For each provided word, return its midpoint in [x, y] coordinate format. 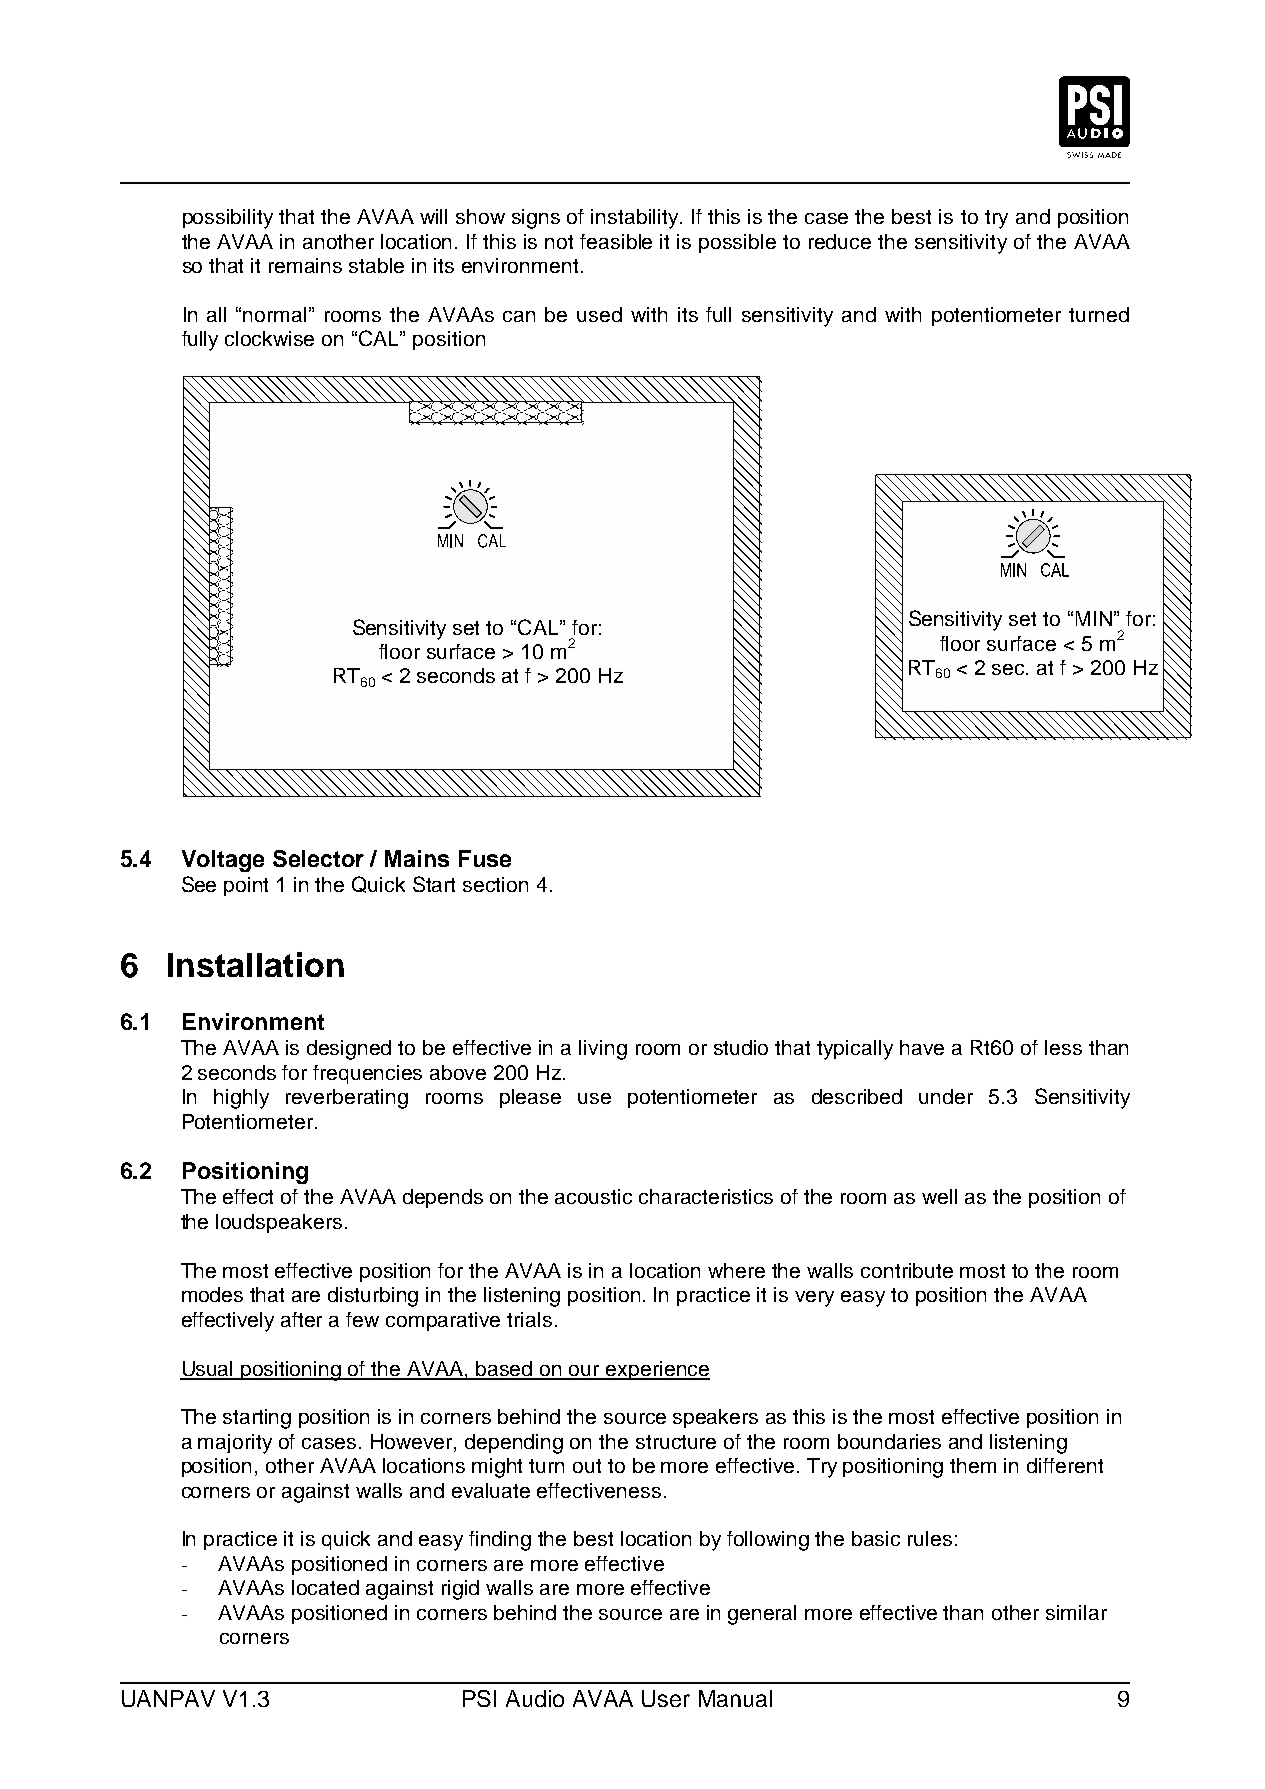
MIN [1094, 618]
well [939, 1196]
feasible [616, 241]
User [666, 1698]
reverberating [347, 1099]
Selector [318, 858]
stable [376, 265]
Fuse [485, 858]
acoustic [593, 1196]
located [325, 1587]
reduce [840, 241]
